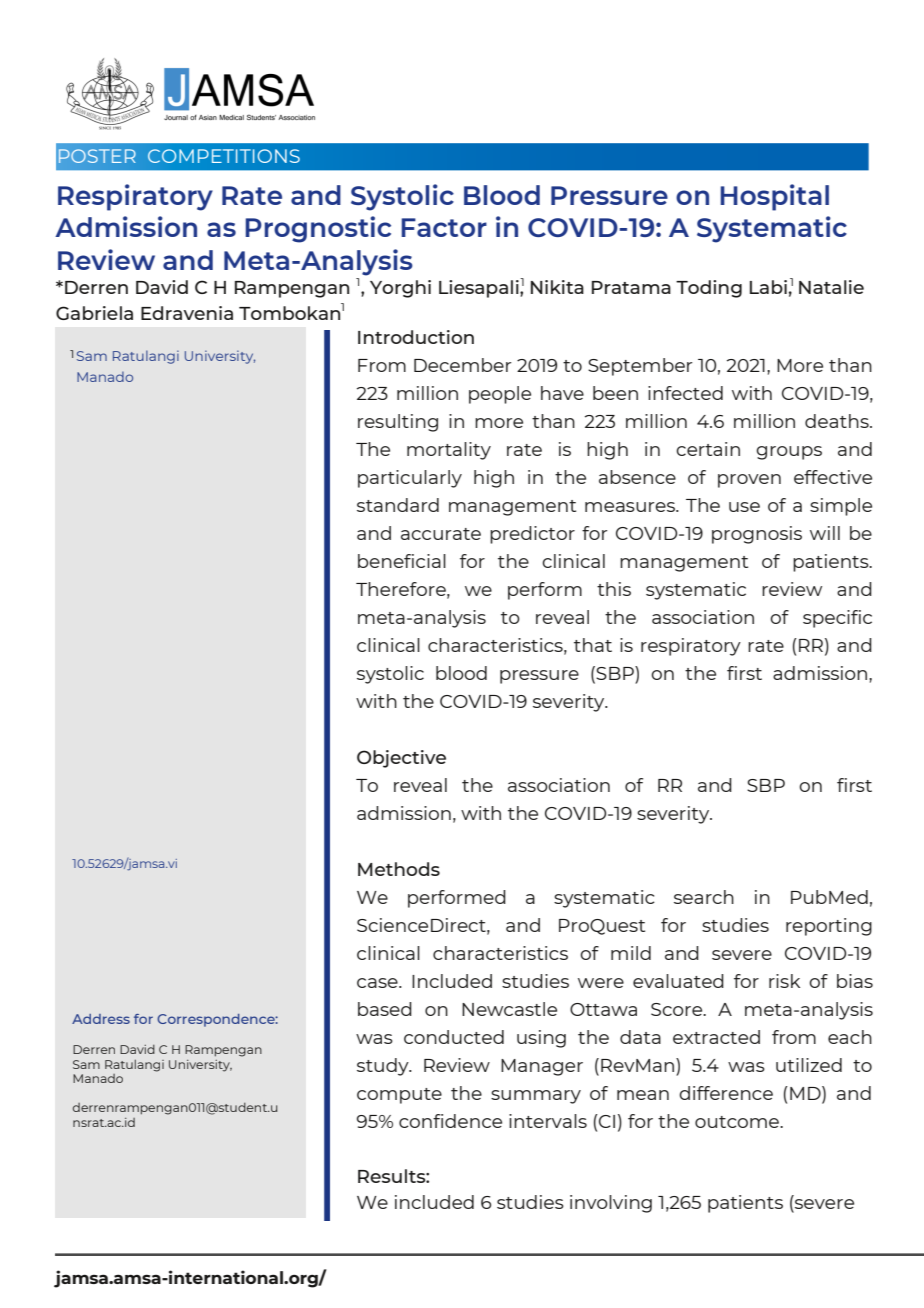 This document has width=924, height=1308. Describe the element at coordinates (398, 505) in the document. I see `standard` at that location.
